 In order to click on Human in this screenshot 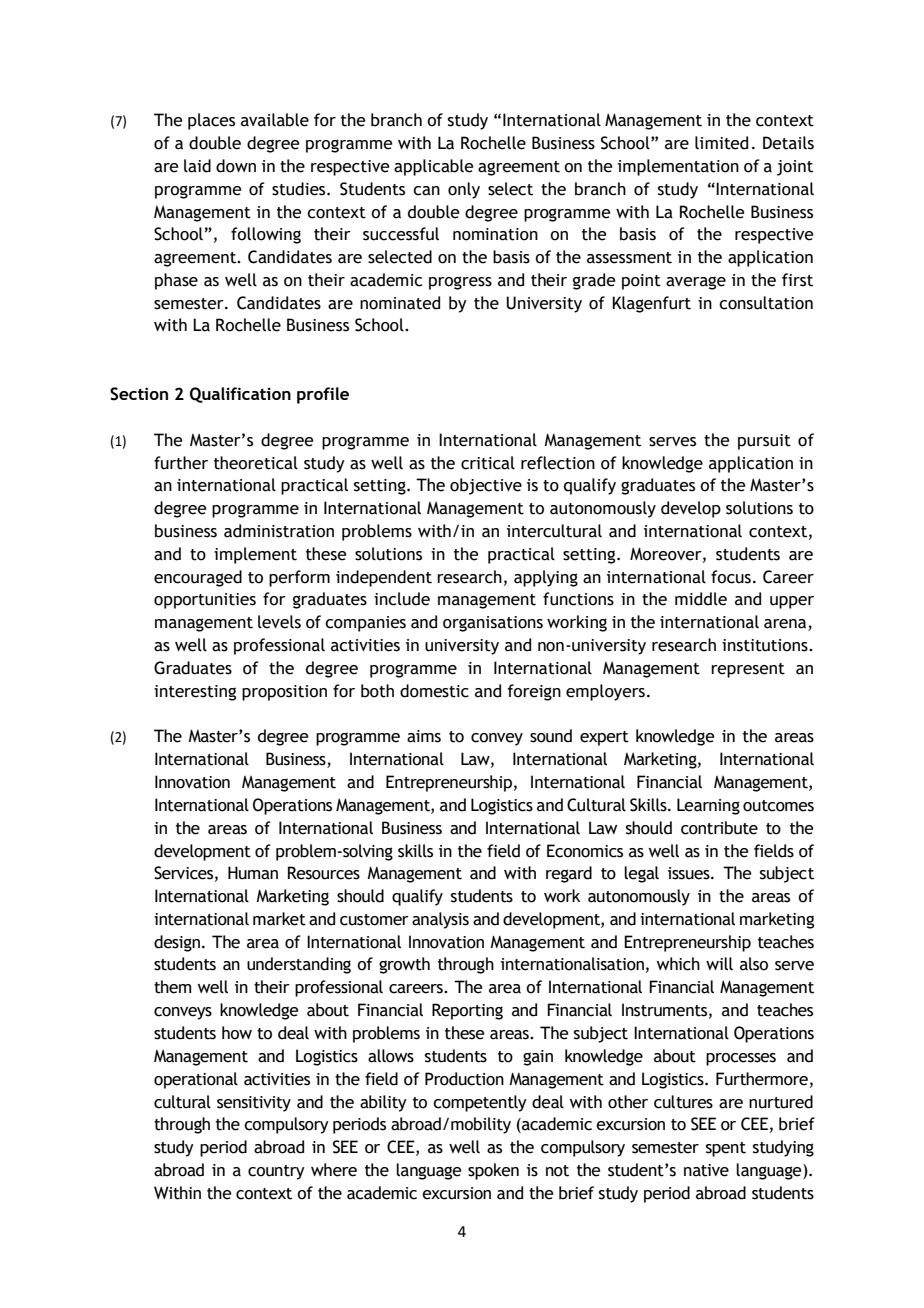, I will do `click(253, 873)`.
